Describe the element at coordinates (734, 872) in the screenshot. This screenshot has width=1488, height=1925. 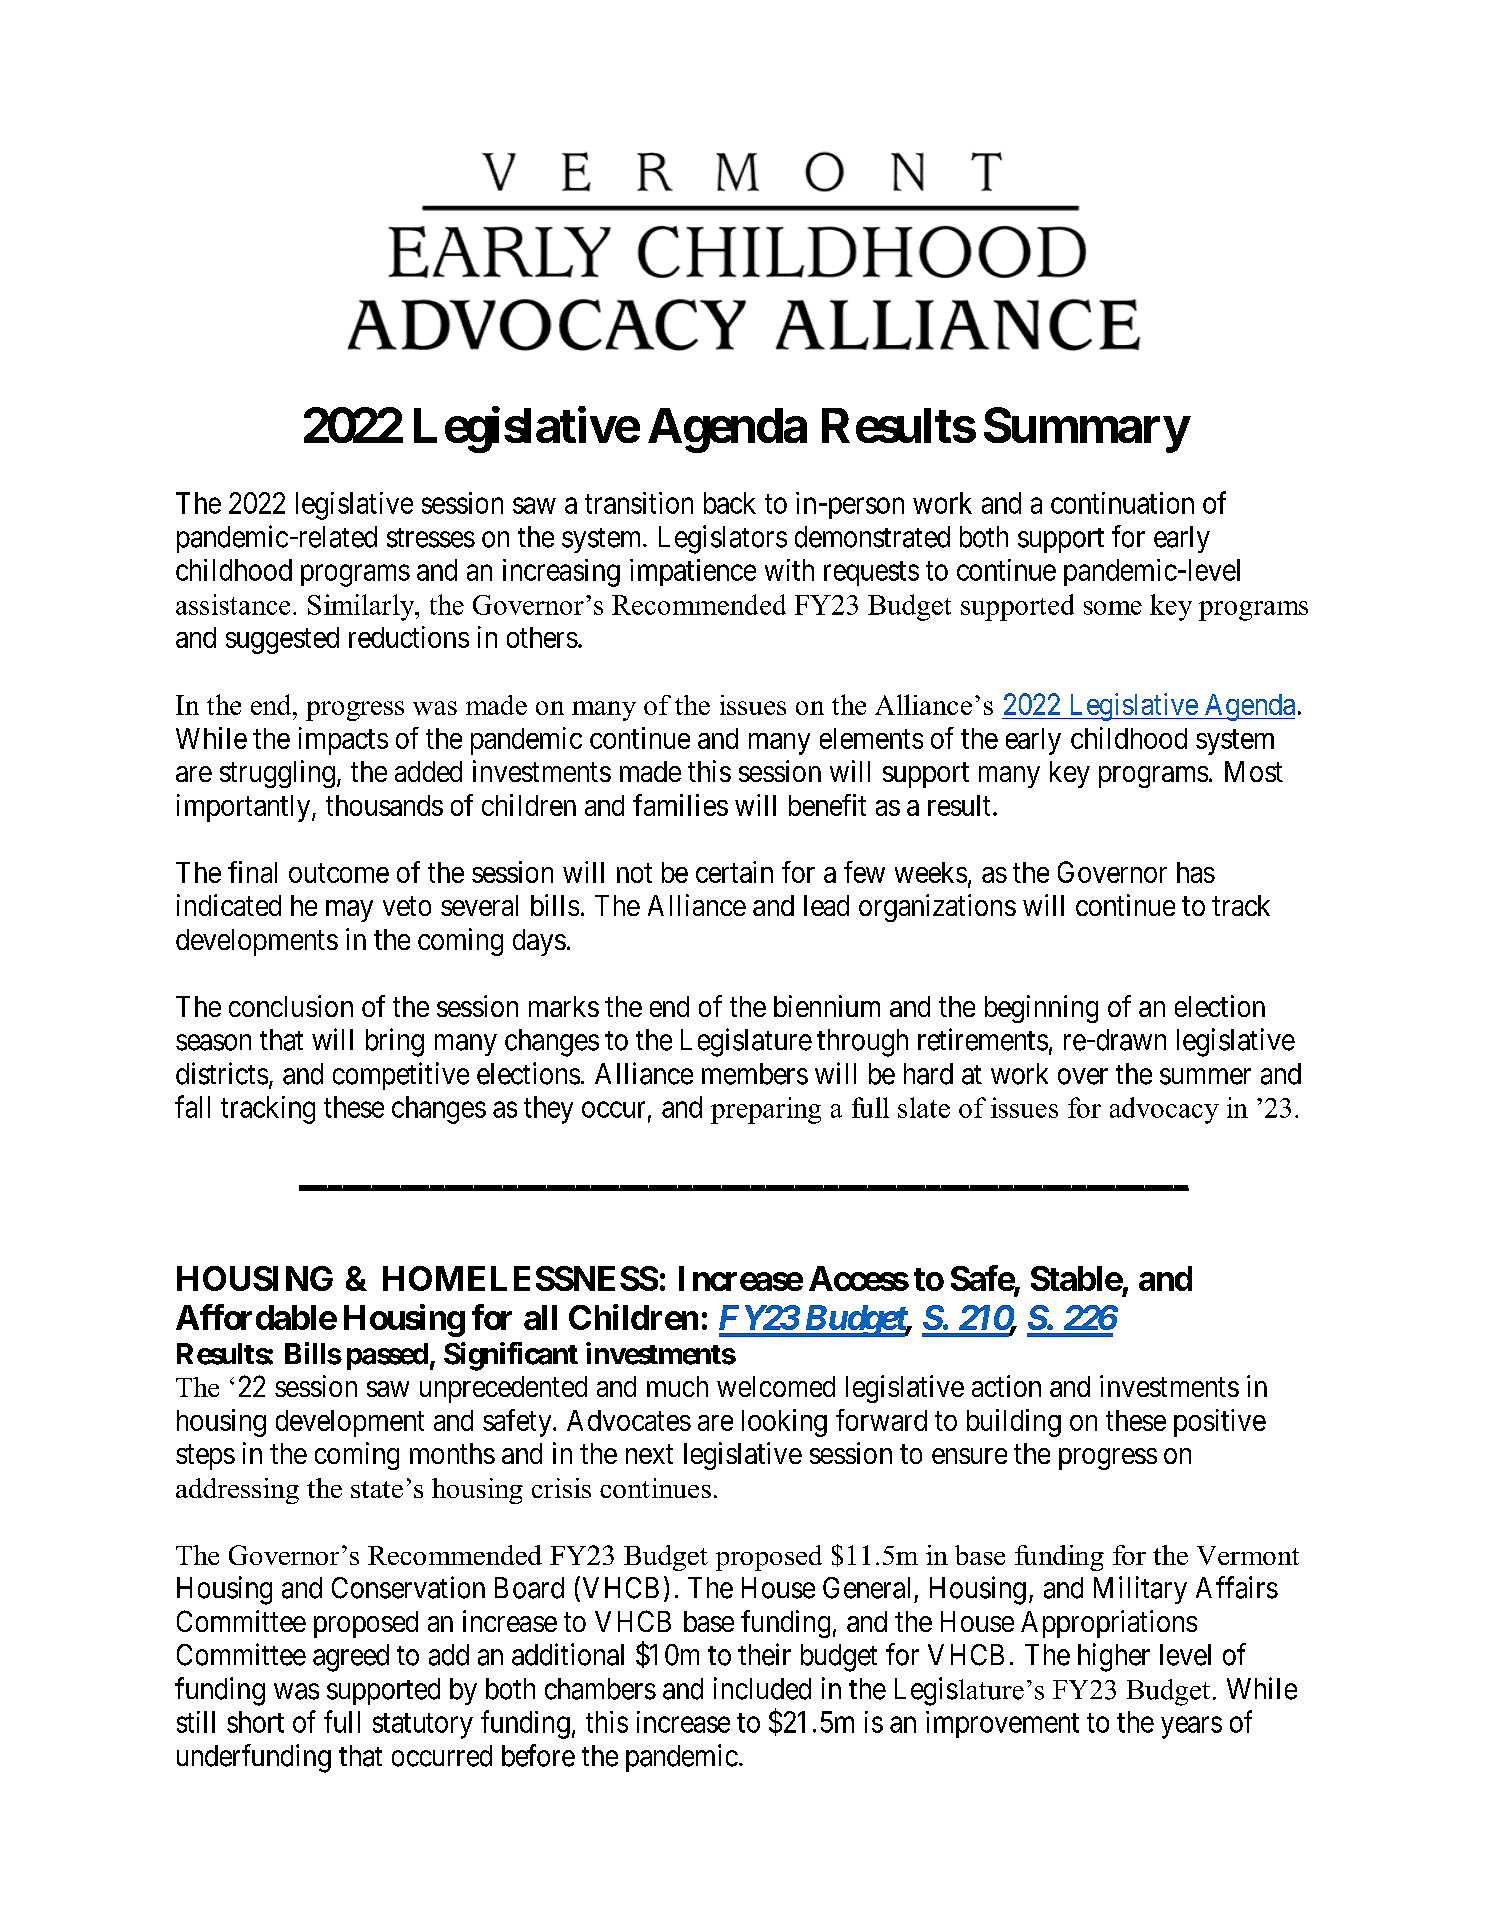
I see `certain` at that location.
